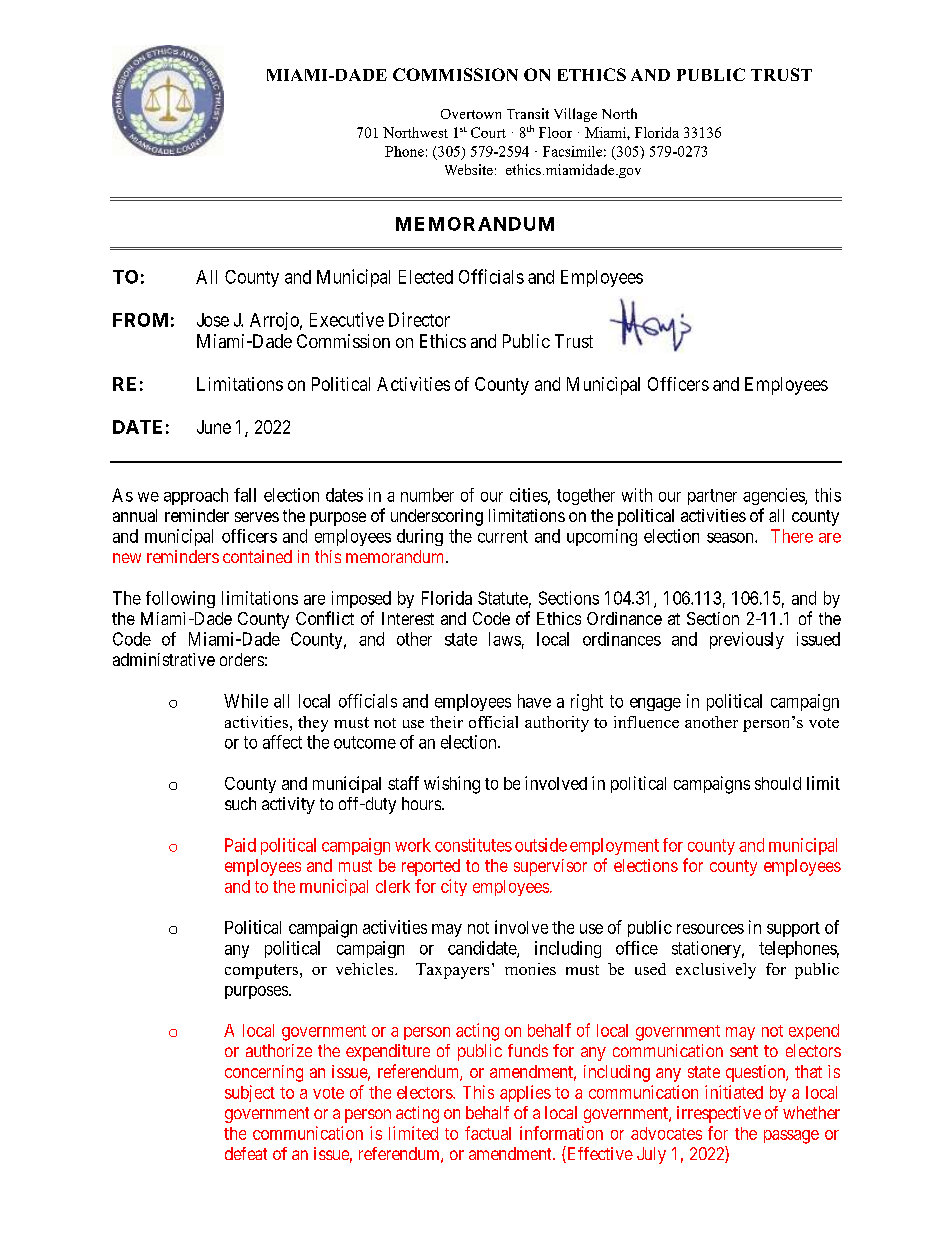  Describe the element at coordinates (452, 785) in the screenshot. I see `wishing` at that location.
